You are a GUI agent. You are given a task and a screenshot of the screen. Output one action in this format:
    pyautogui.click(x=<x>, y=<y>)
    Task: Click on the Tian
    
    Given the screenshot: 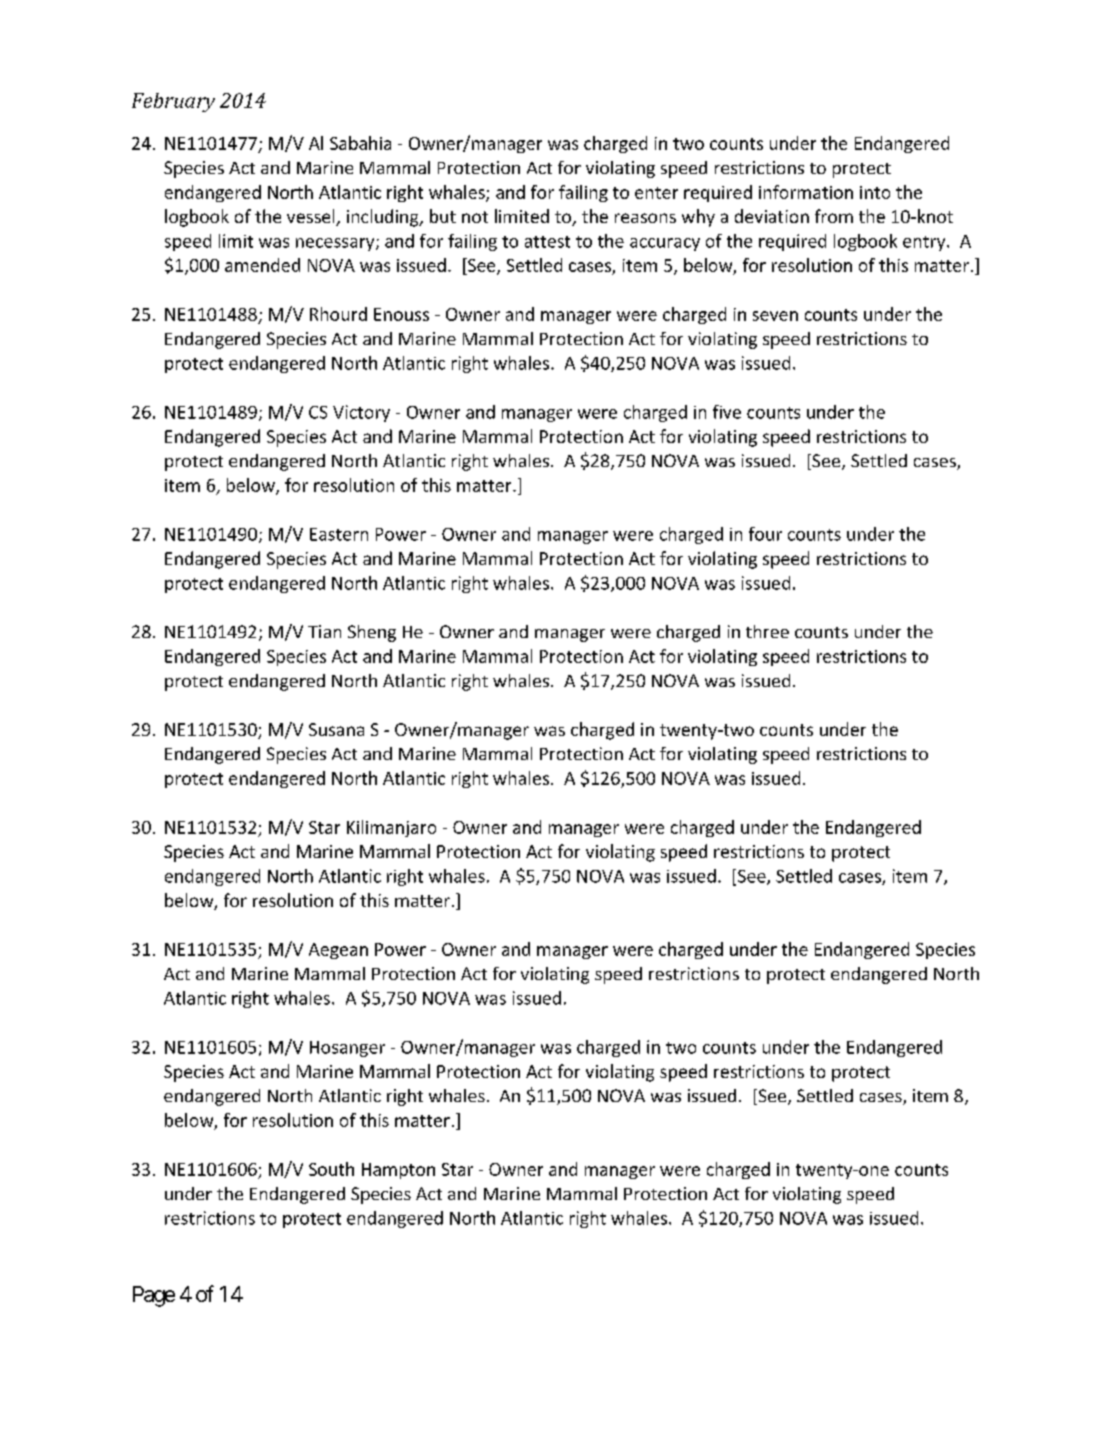 What is the action you would take?
    pyautogui.click(x=324, y=631)
